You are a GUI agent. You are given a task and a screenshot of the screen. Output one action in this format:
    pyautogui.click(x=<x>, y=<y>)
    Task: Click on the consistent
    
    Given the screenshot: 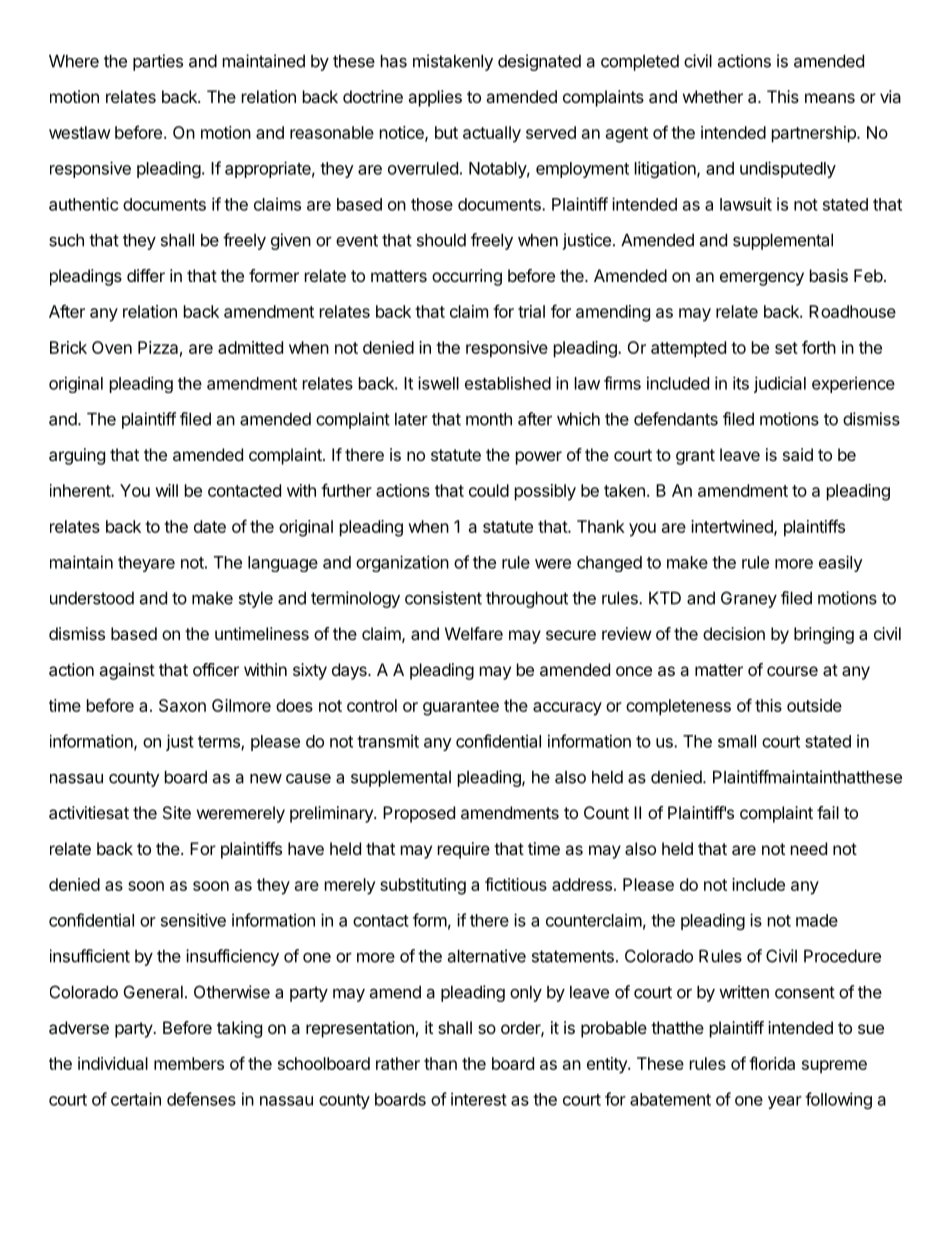 What is the action you would take?
    pyautogui.click(x=443, y=598)
